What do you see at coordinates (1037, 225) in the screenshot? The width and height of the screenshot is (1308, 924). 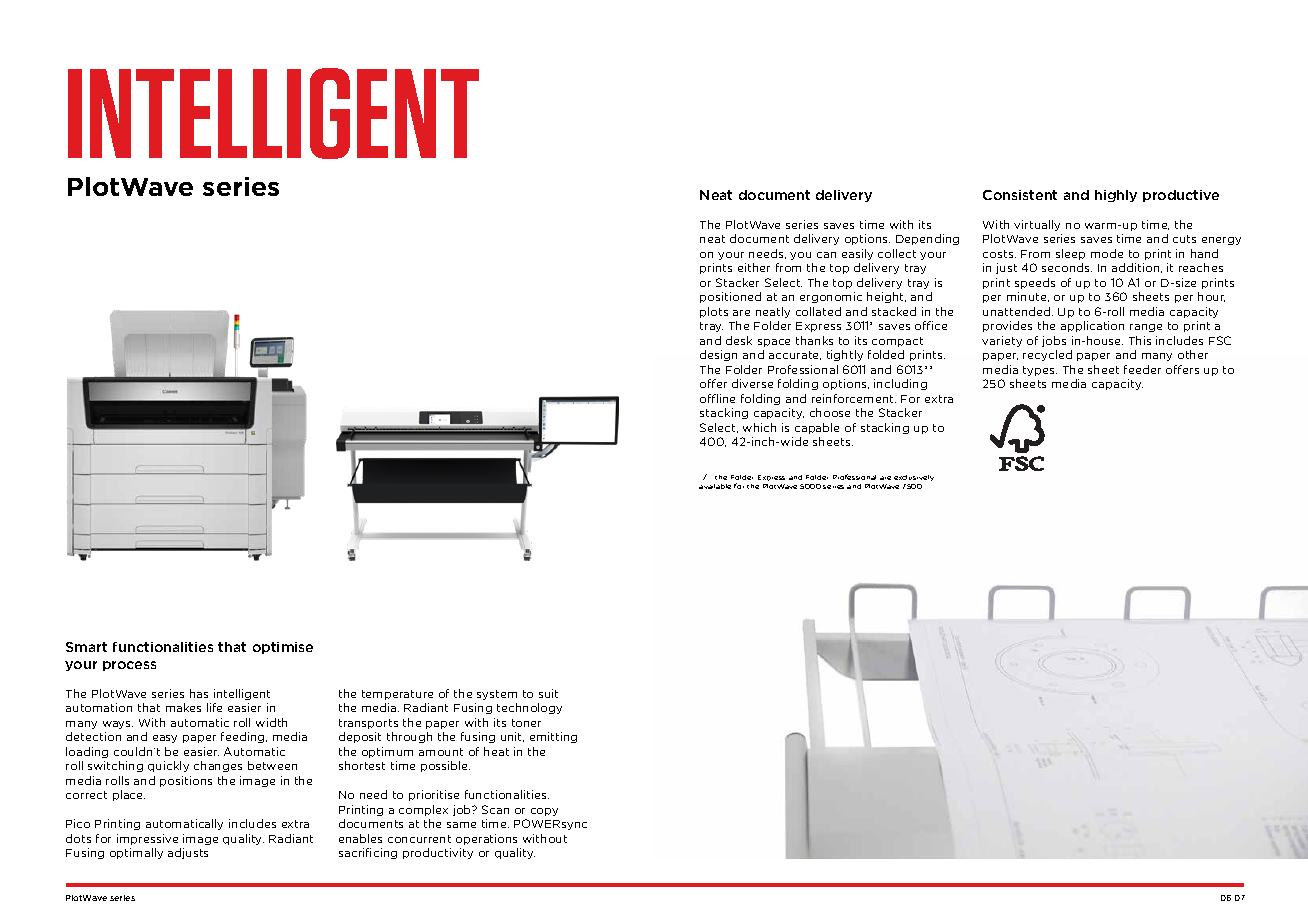 I see `virtually` at bounding box center [1037, 225].
